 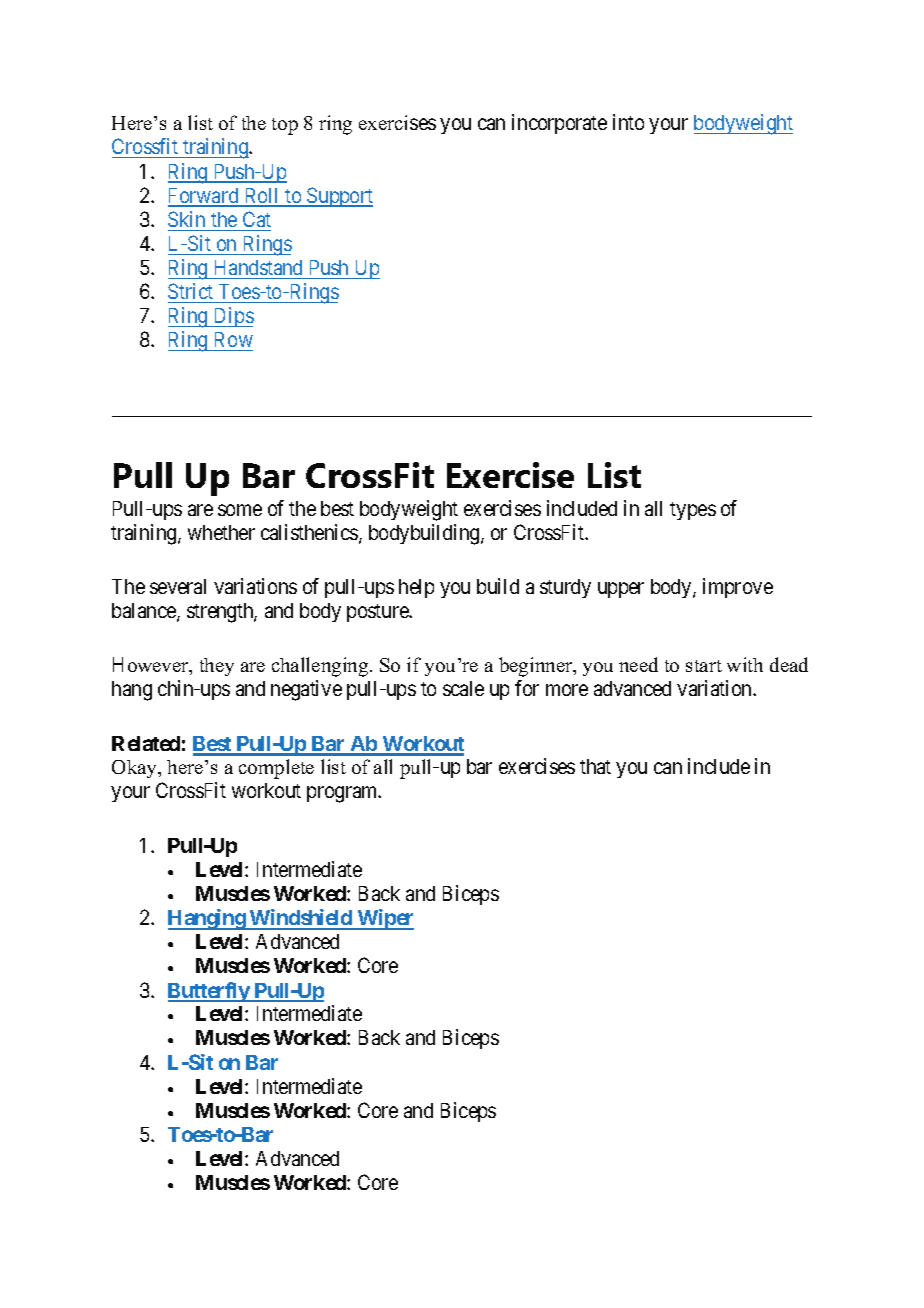 I want to click on into, so click(x=628, y=122).
